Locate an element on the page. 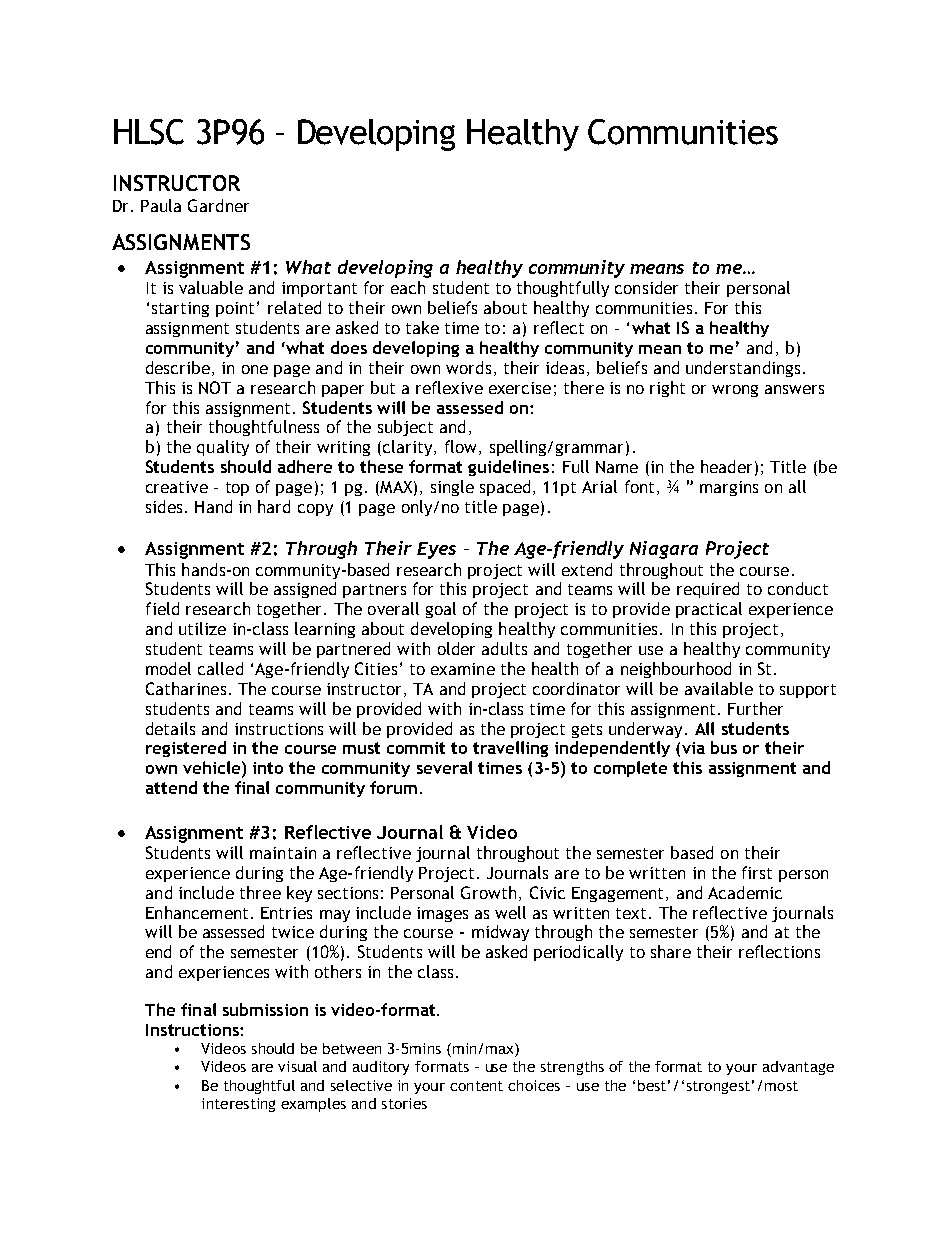 Image resolution: width=952 pixels, height=1233 pixels. content is located at coordinates (476, 1086).
